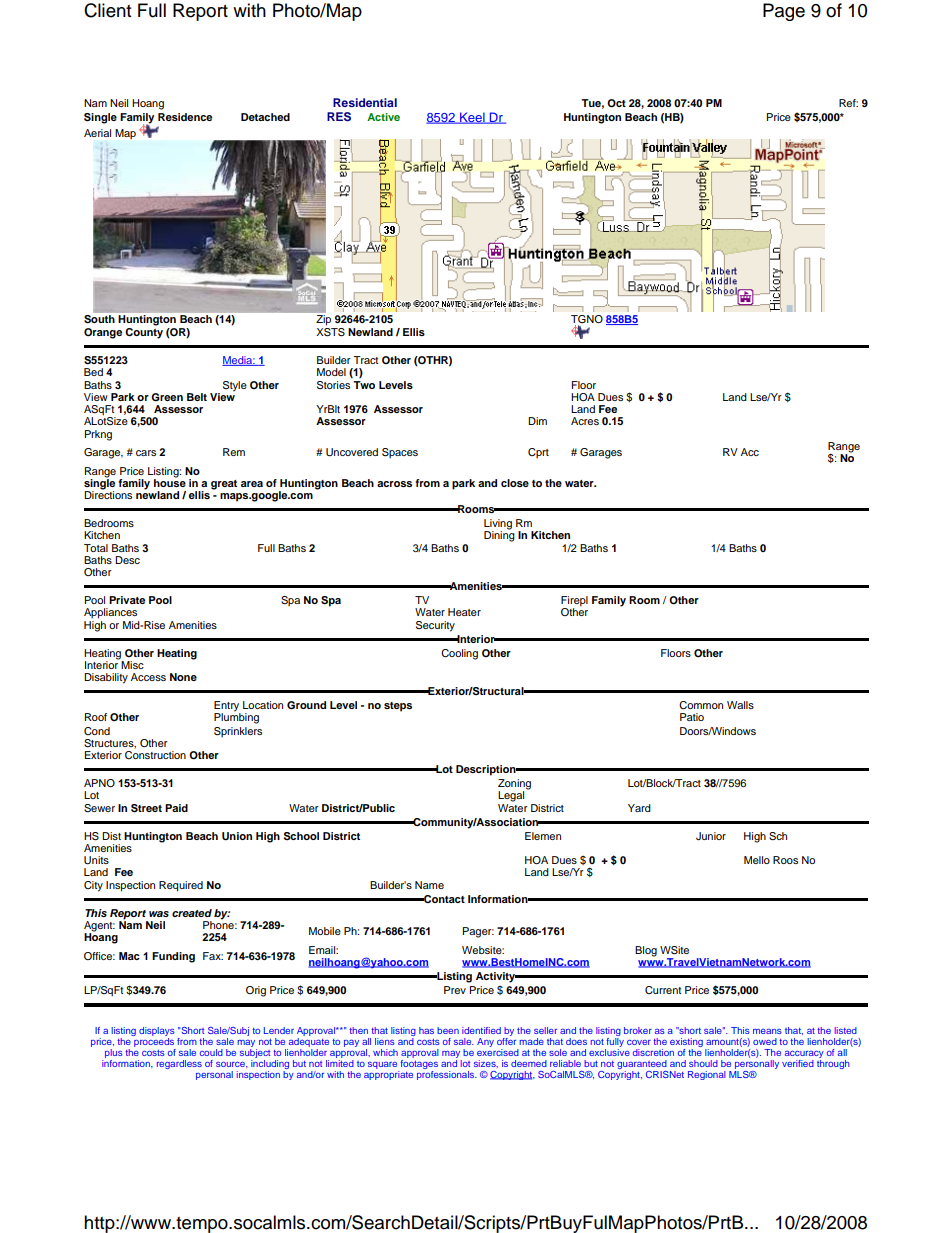  Describe the element at coordinates (537, 421) in the screenshot. I see `Dim` at that location.
